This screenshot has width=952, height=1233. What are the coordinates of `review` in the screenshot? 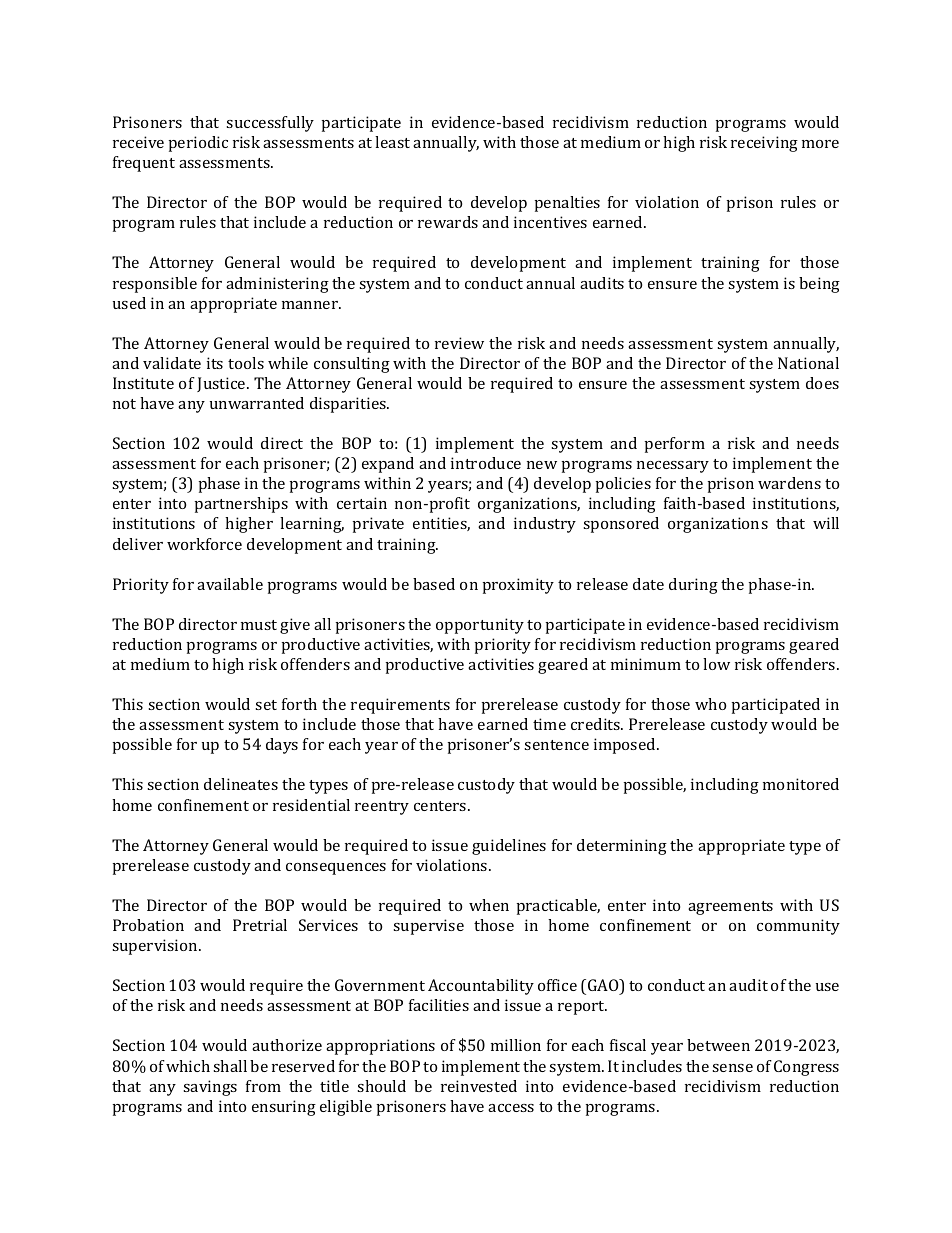 It's located at (459, 343).
